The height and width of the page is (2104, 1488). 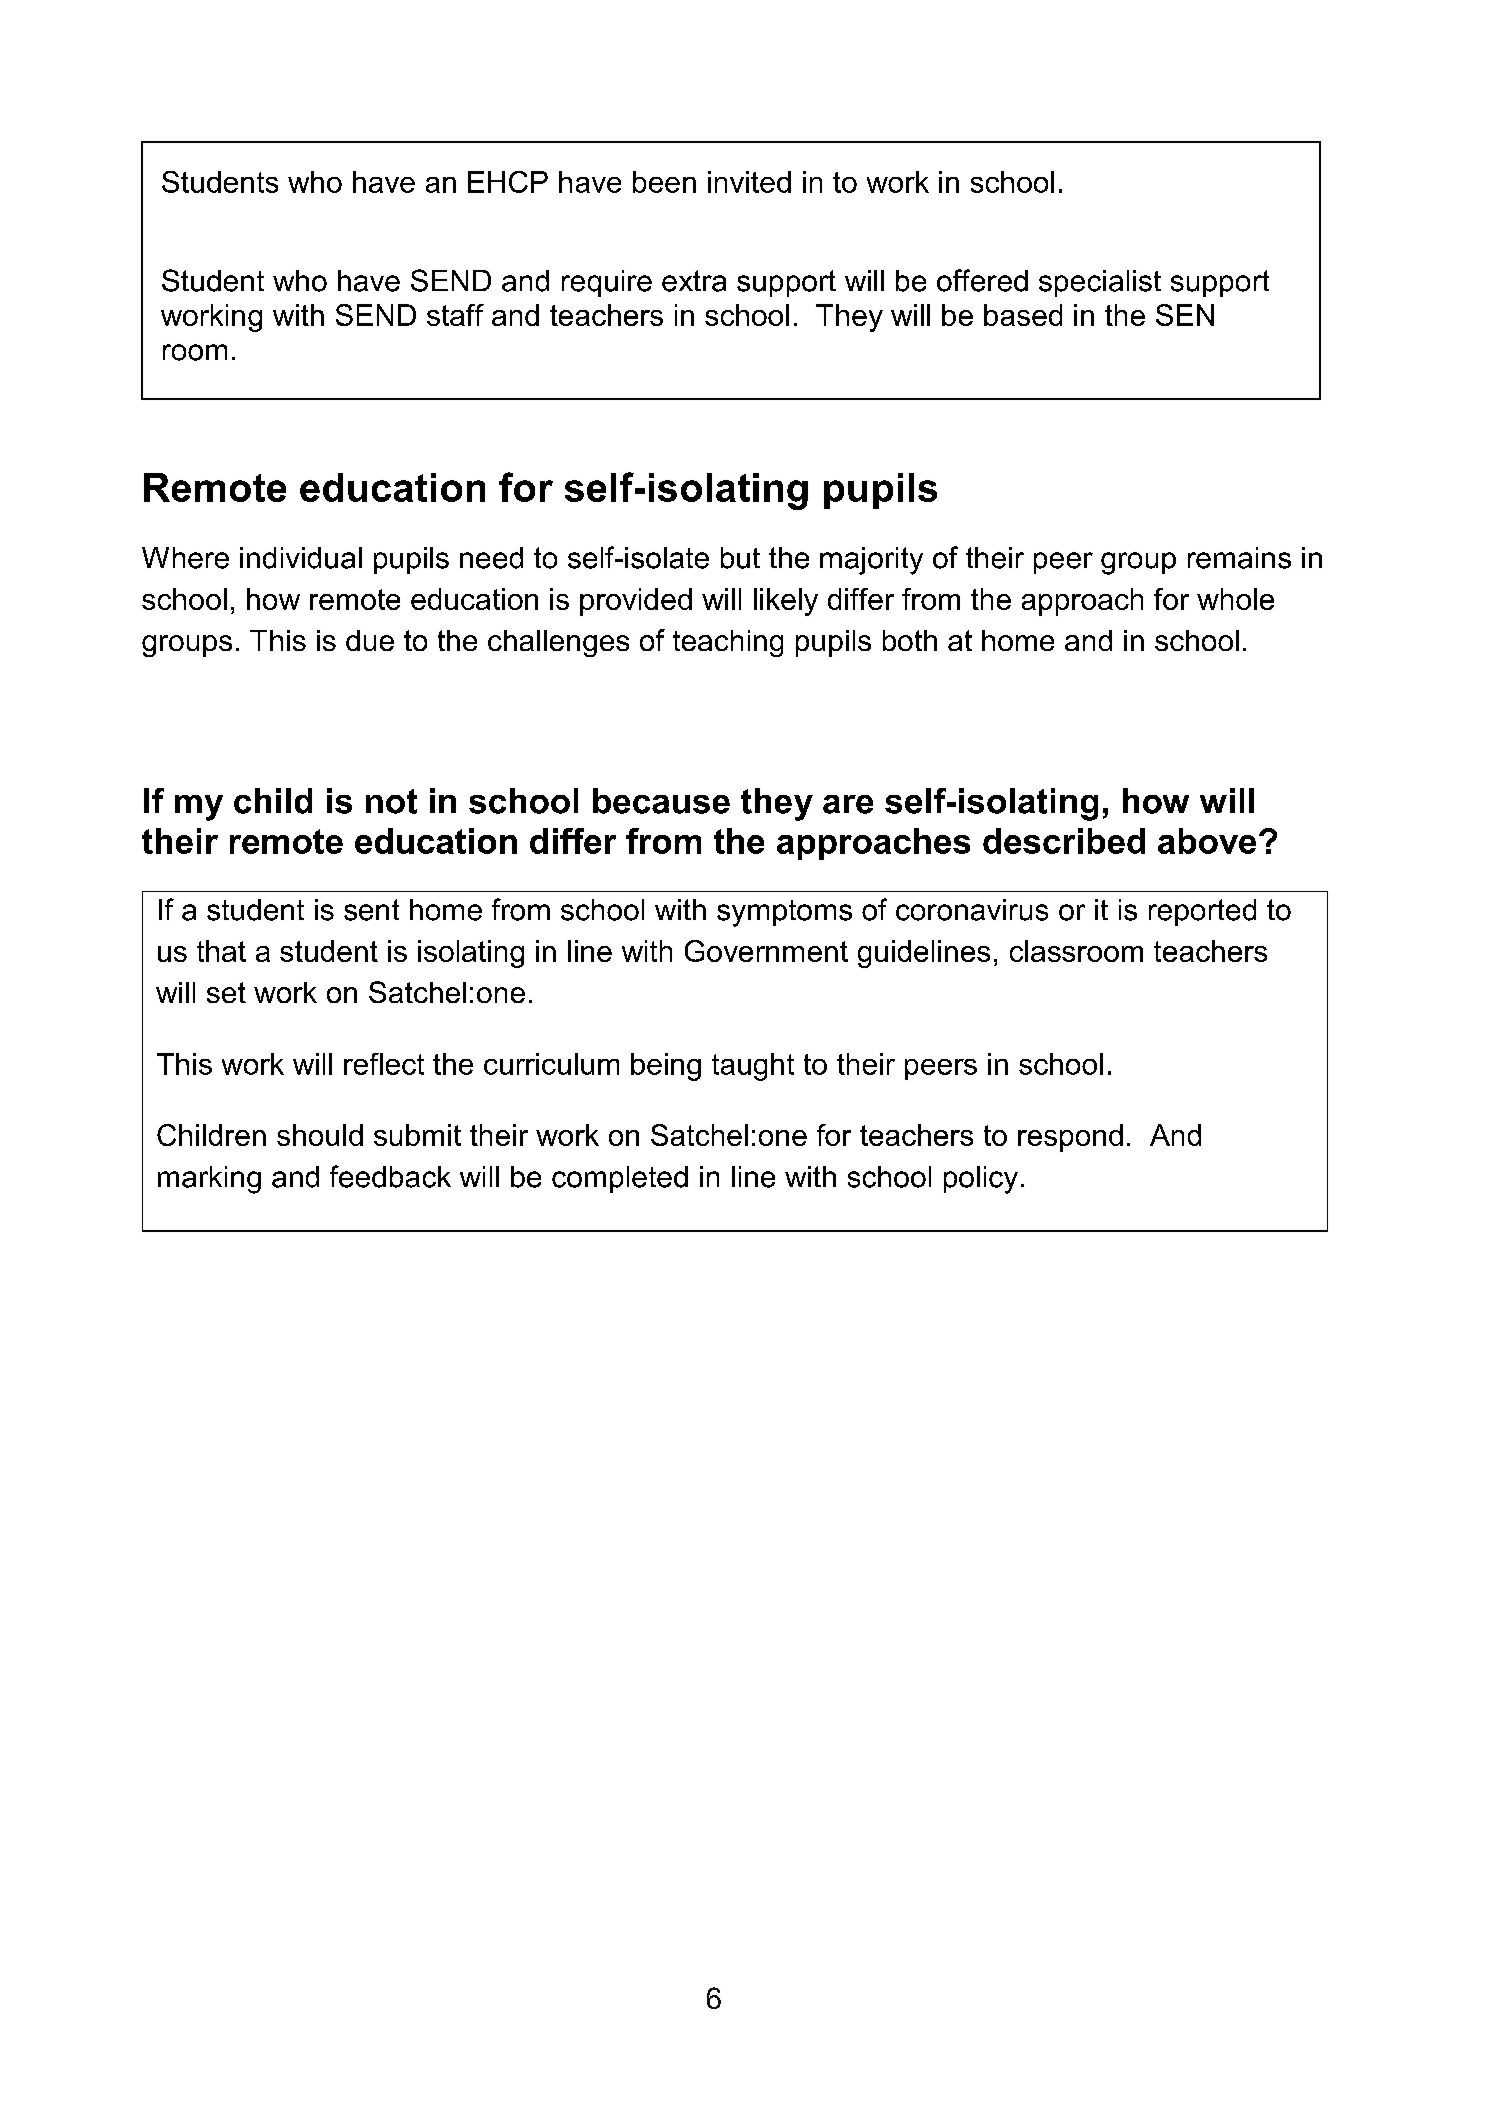 I want to click on staff, so click(x=455, y=315).
